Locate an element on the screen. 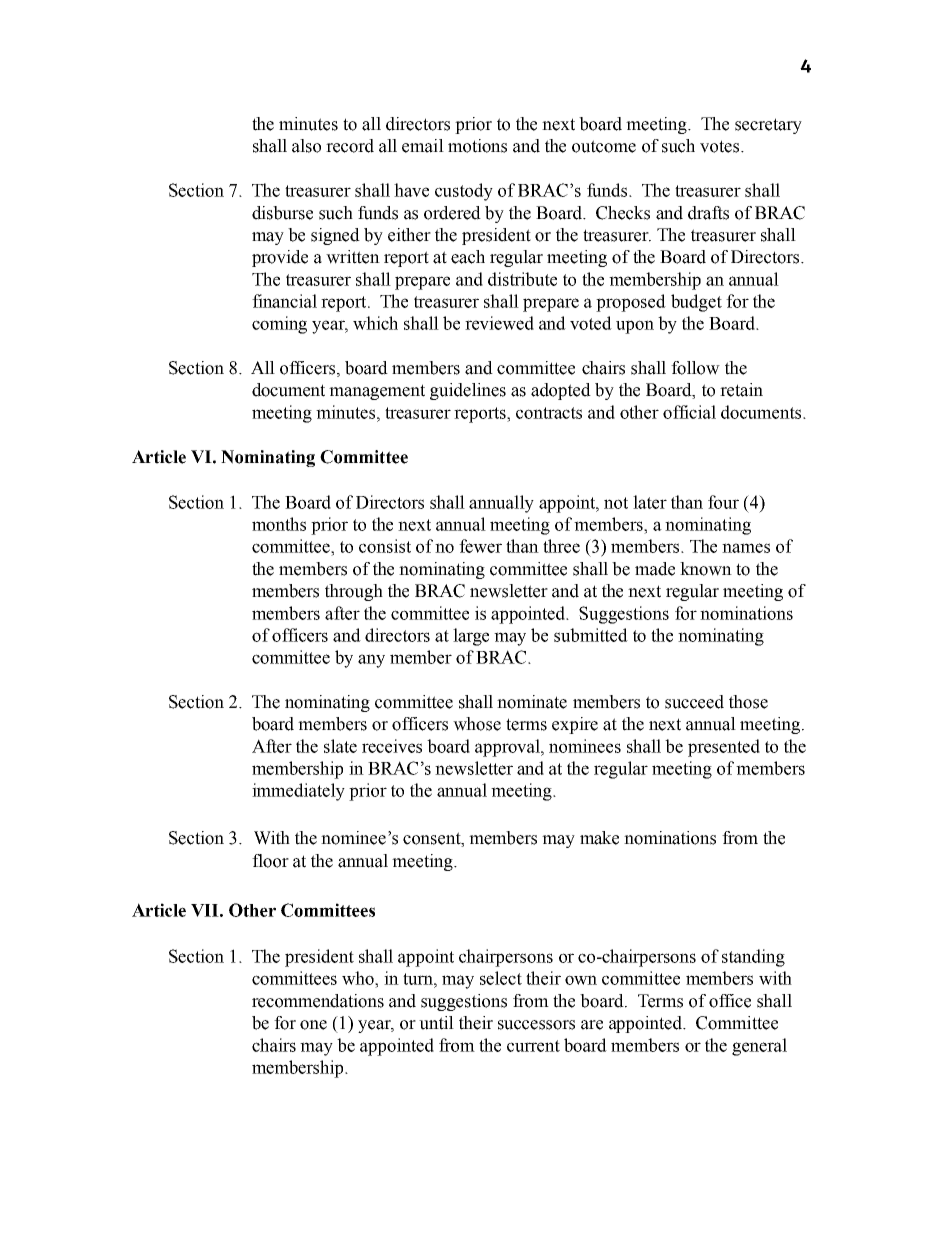  follow is located at coordinates (695, 368).
